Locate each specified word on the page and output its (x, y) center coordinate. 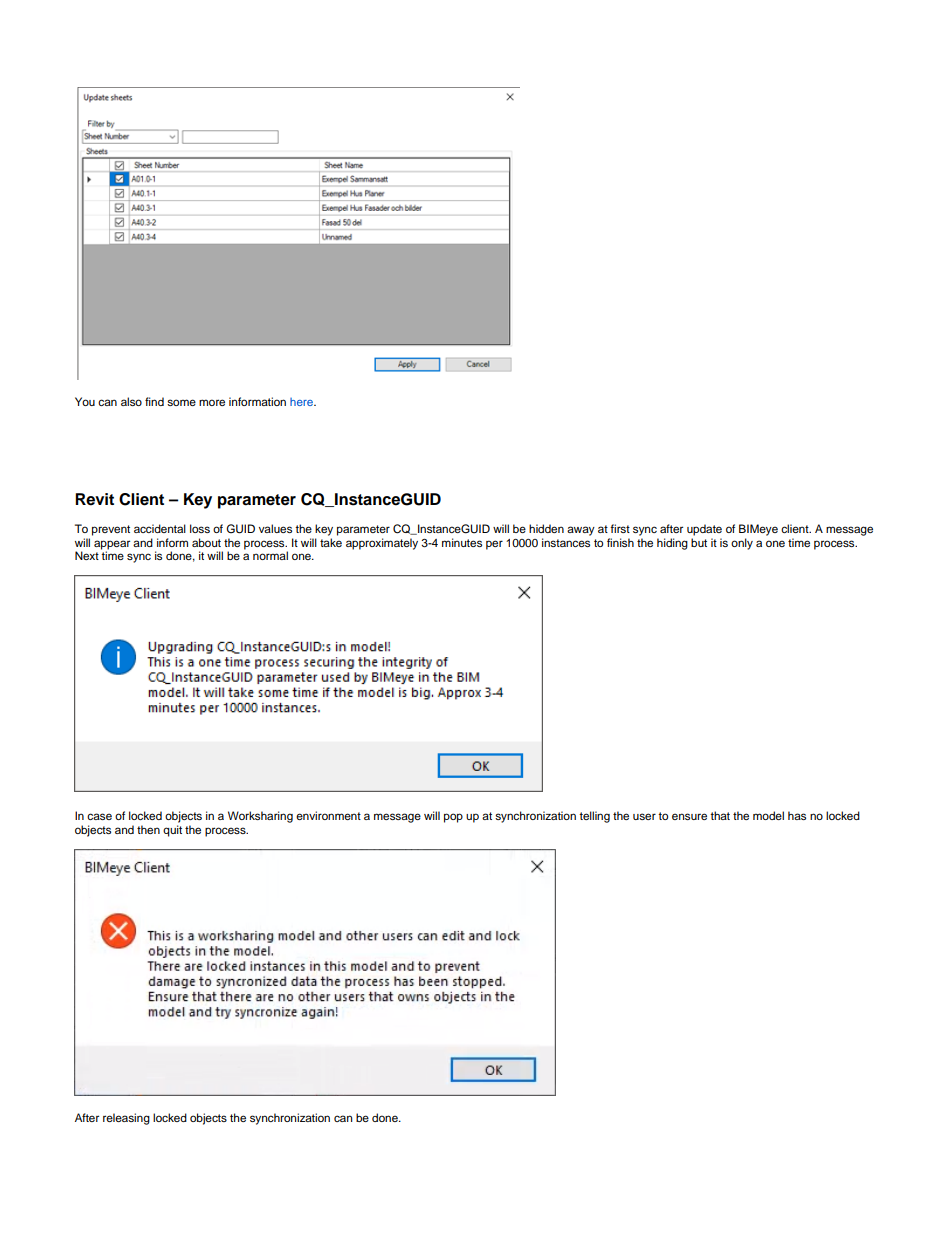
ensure (689, 816)
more (212, 402)
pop (453, 818)
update (704, 530)
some (181, 402)
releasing (126, 1119)
